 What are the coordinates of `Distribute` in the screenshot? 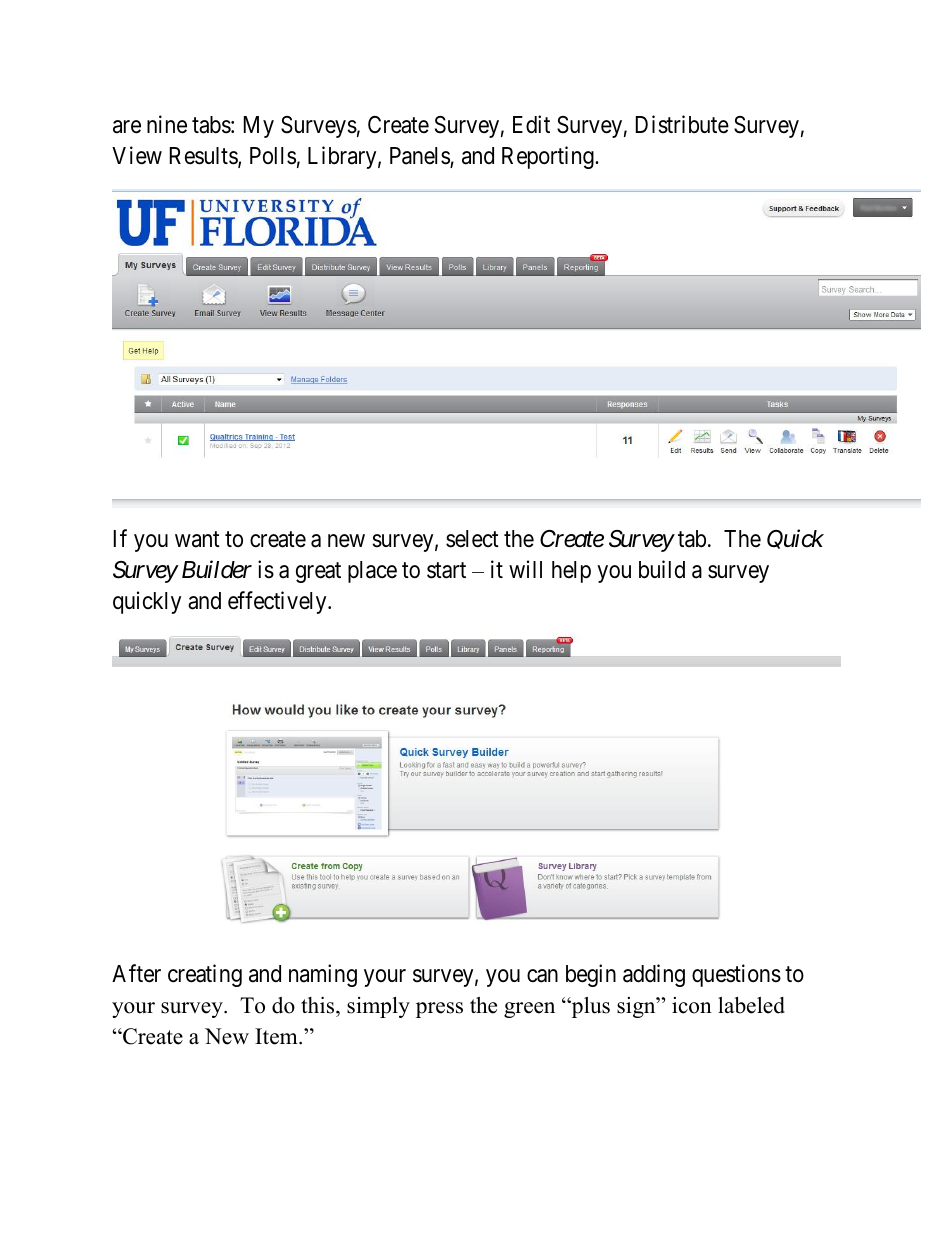 It's located at (682, 124).
